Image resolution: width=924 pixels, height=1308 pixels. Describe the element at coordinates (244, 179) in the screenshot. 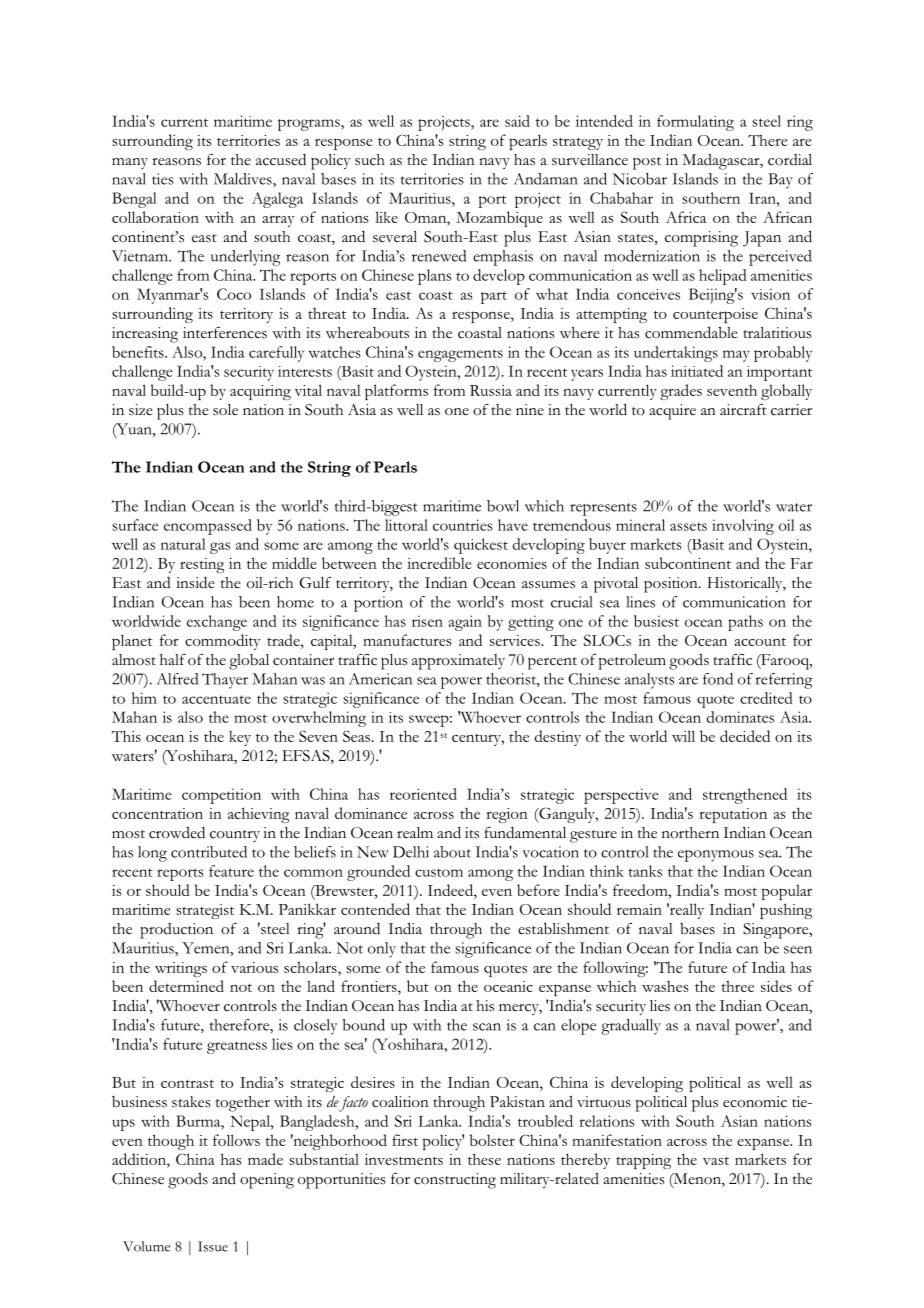

I see `Maldives` at that location.
